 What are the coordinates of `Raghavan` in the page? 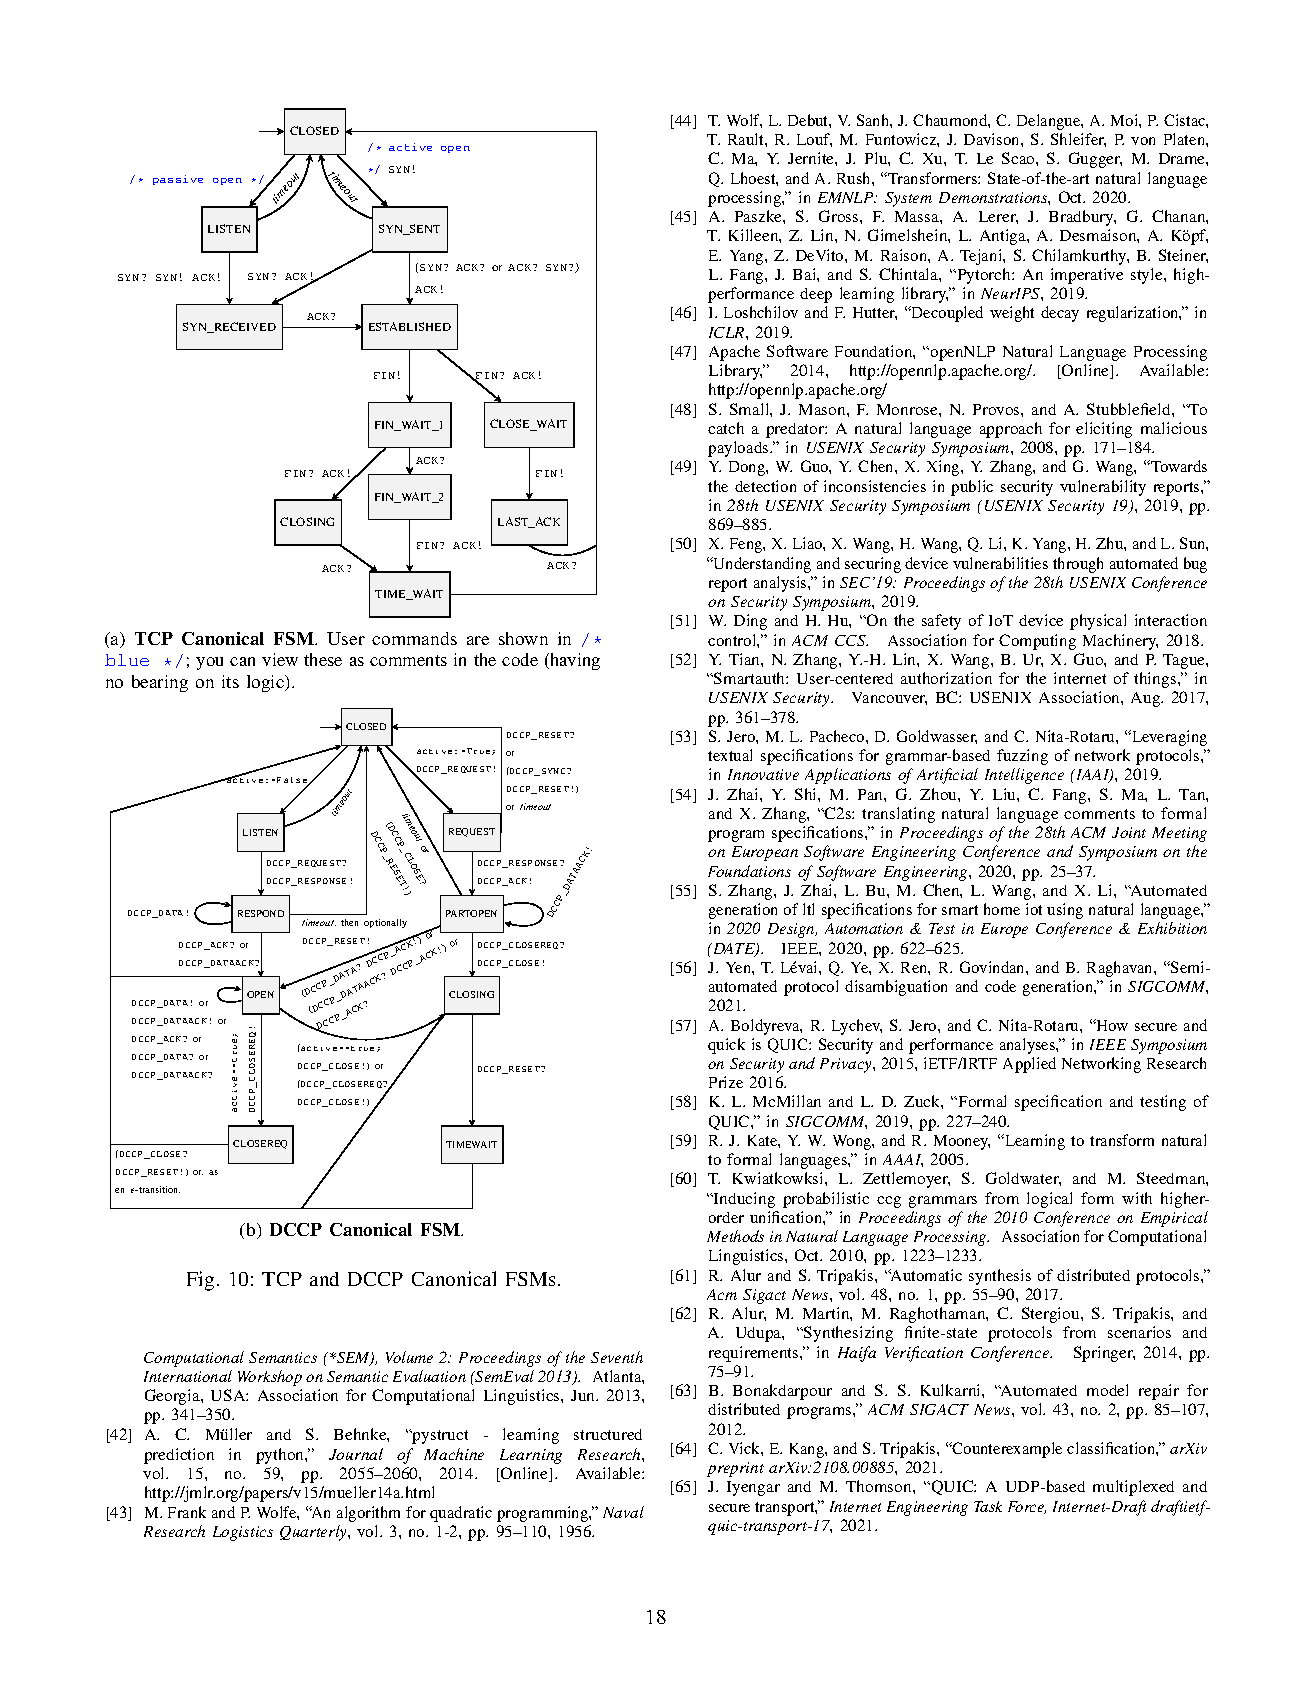 It's located at (1121, 969).
